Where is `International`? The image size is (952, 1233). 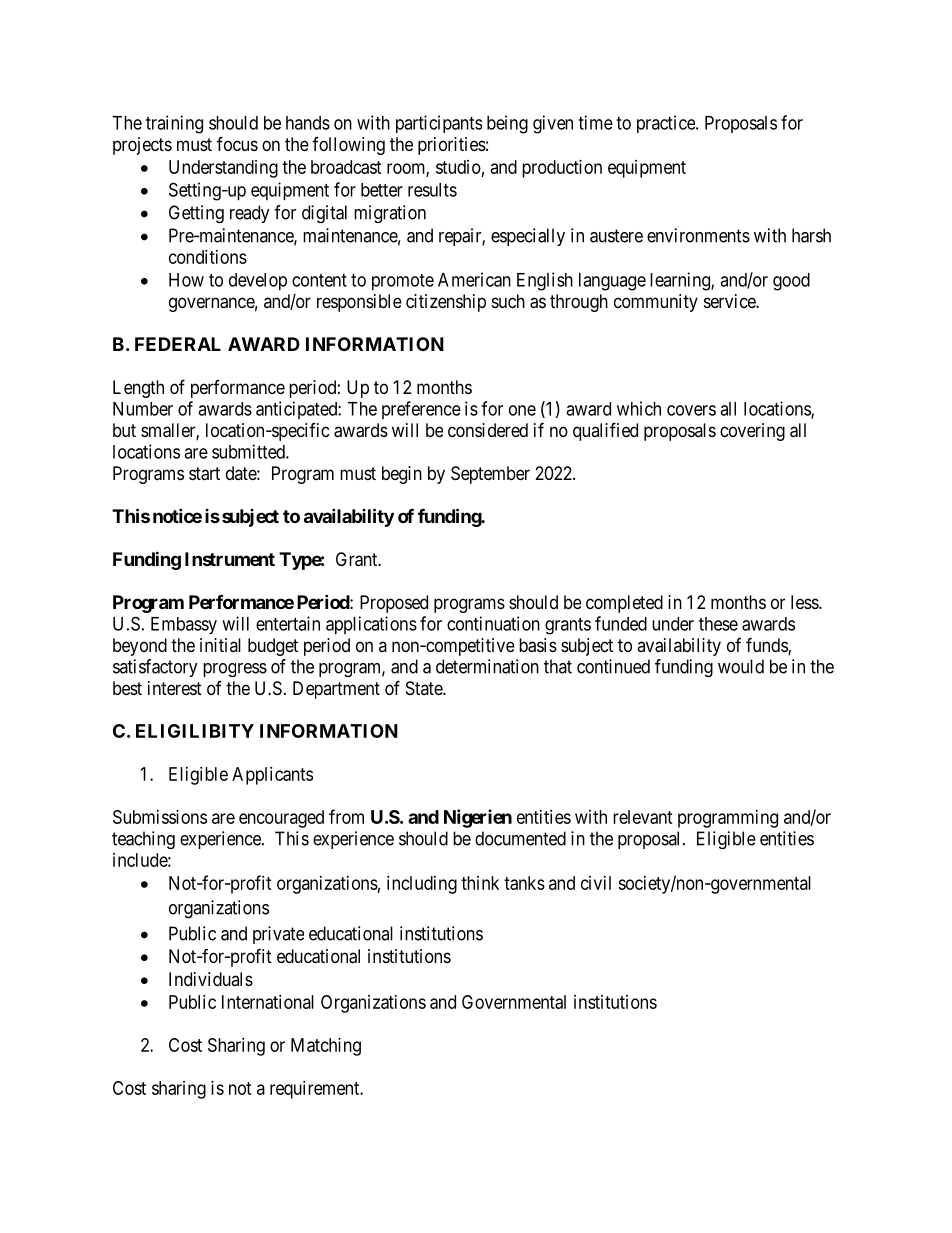
International is located at coordinates (268, 1002).
